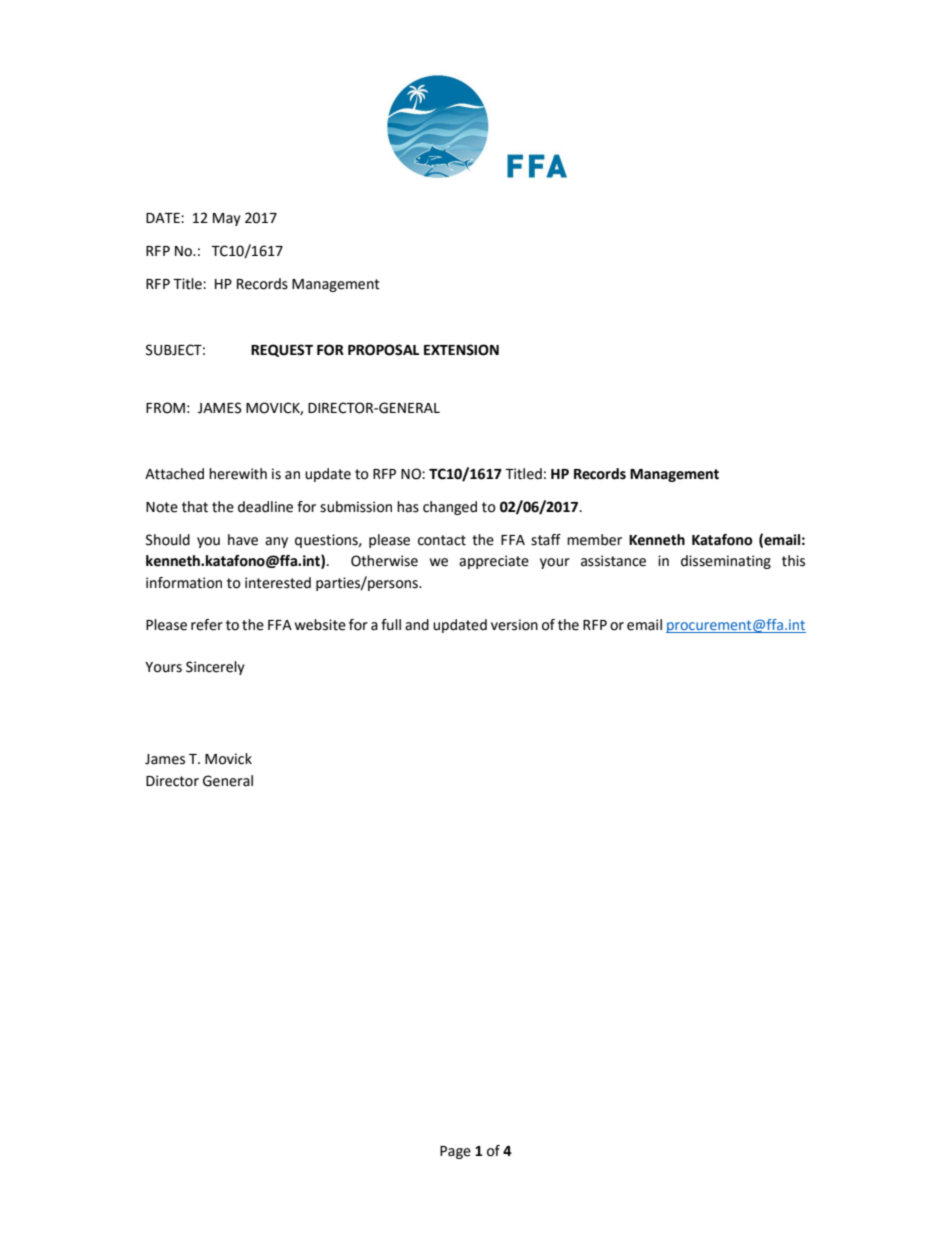 The height and width of the screenshot is (1233, 952). I want to click on Sincerely, so click(215, 668).
